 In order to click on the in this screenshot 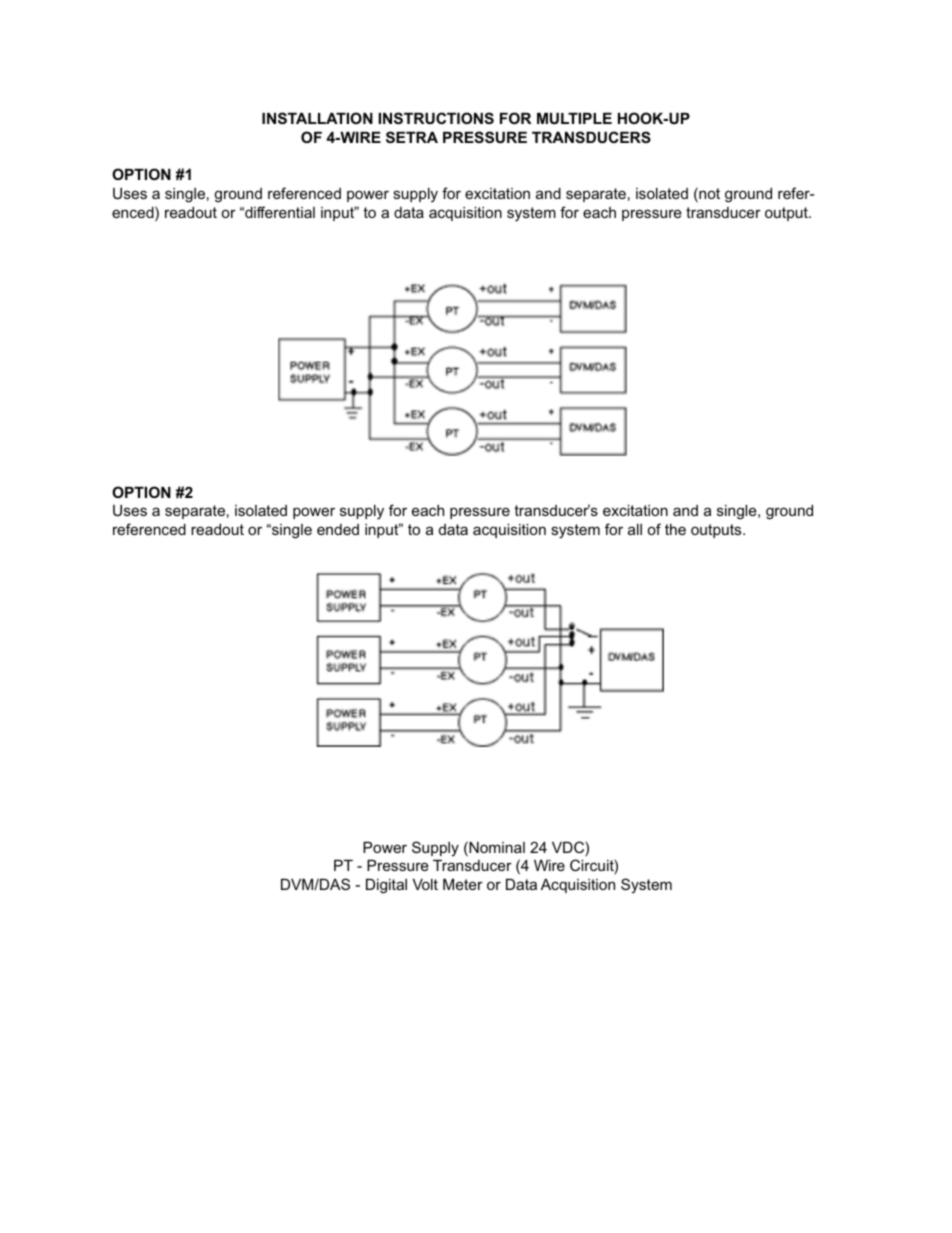, I will do `click(675, 529)`.
